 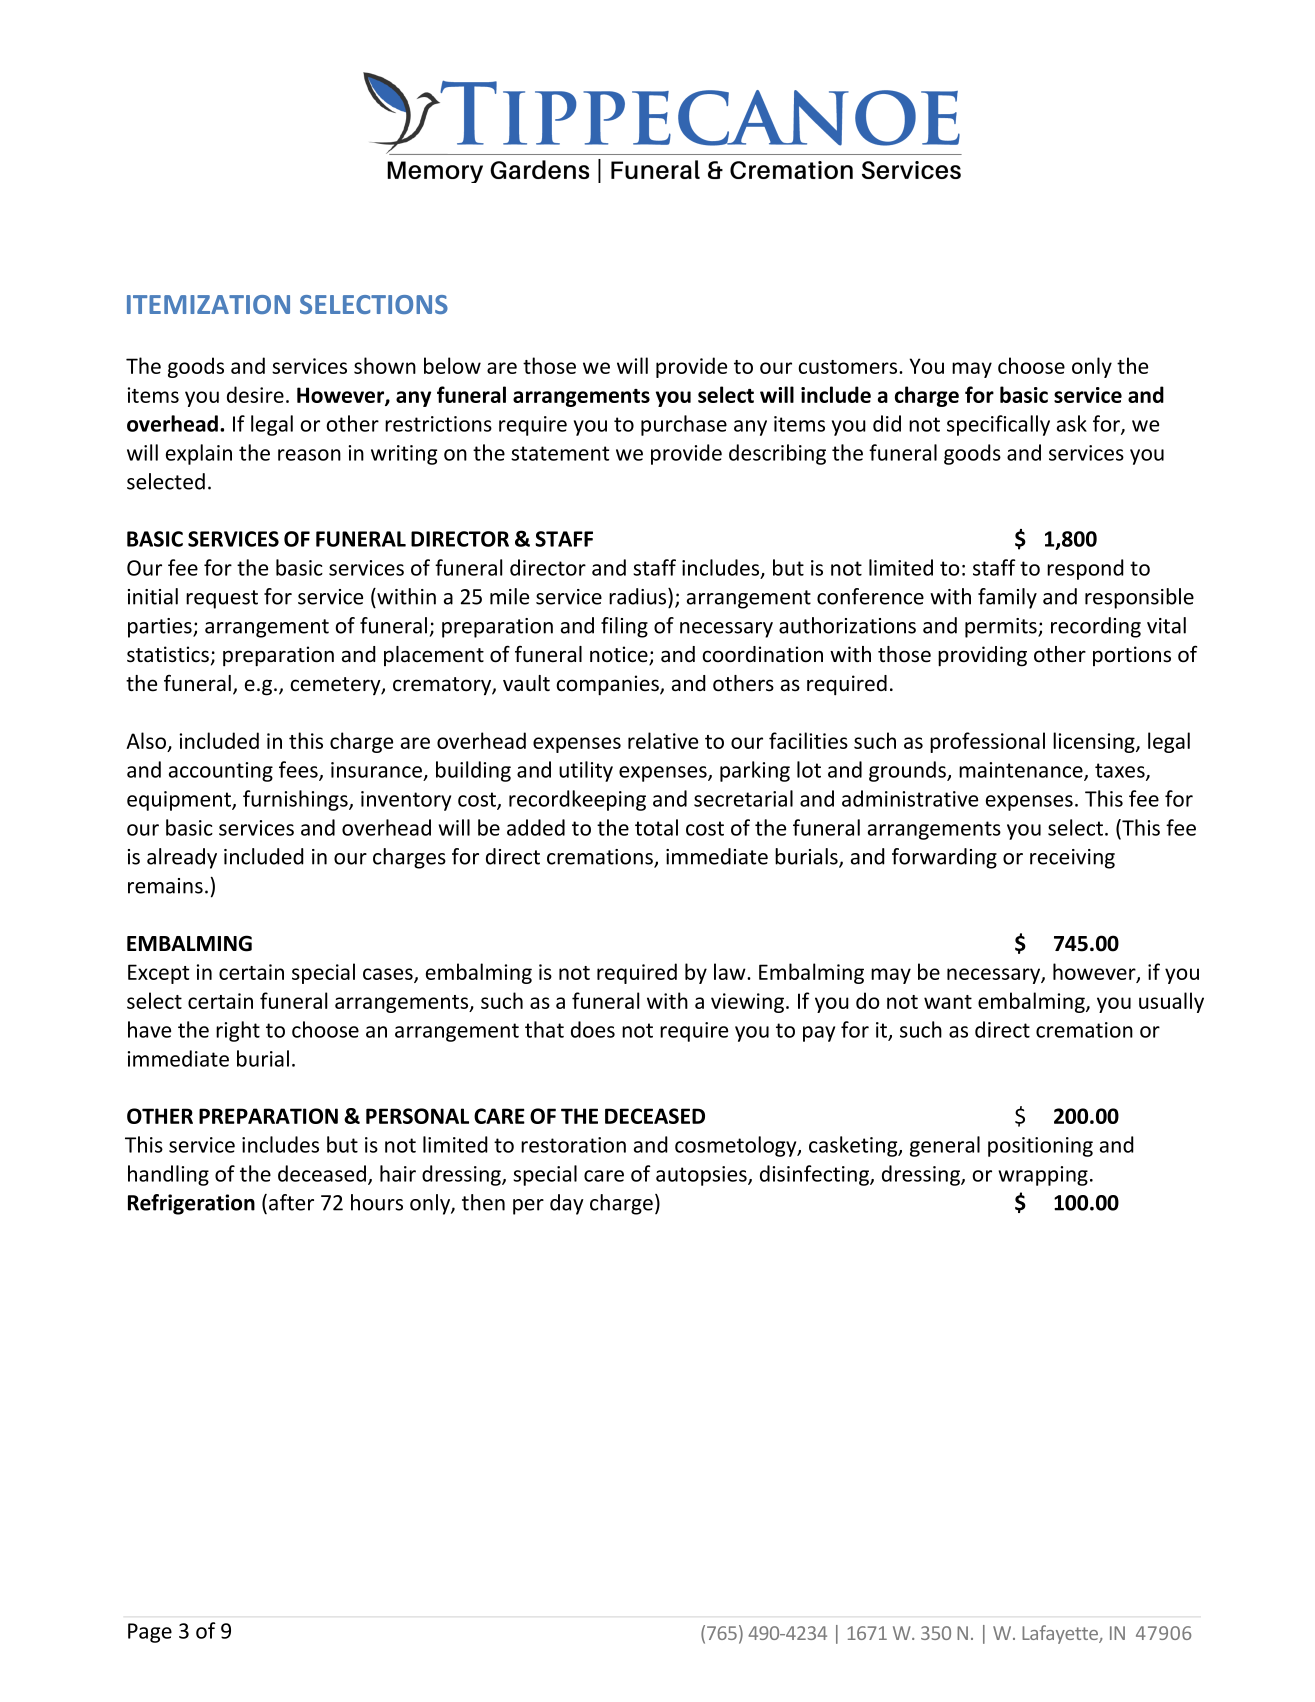 I want to click on day, so click(x=567, y=1204).
